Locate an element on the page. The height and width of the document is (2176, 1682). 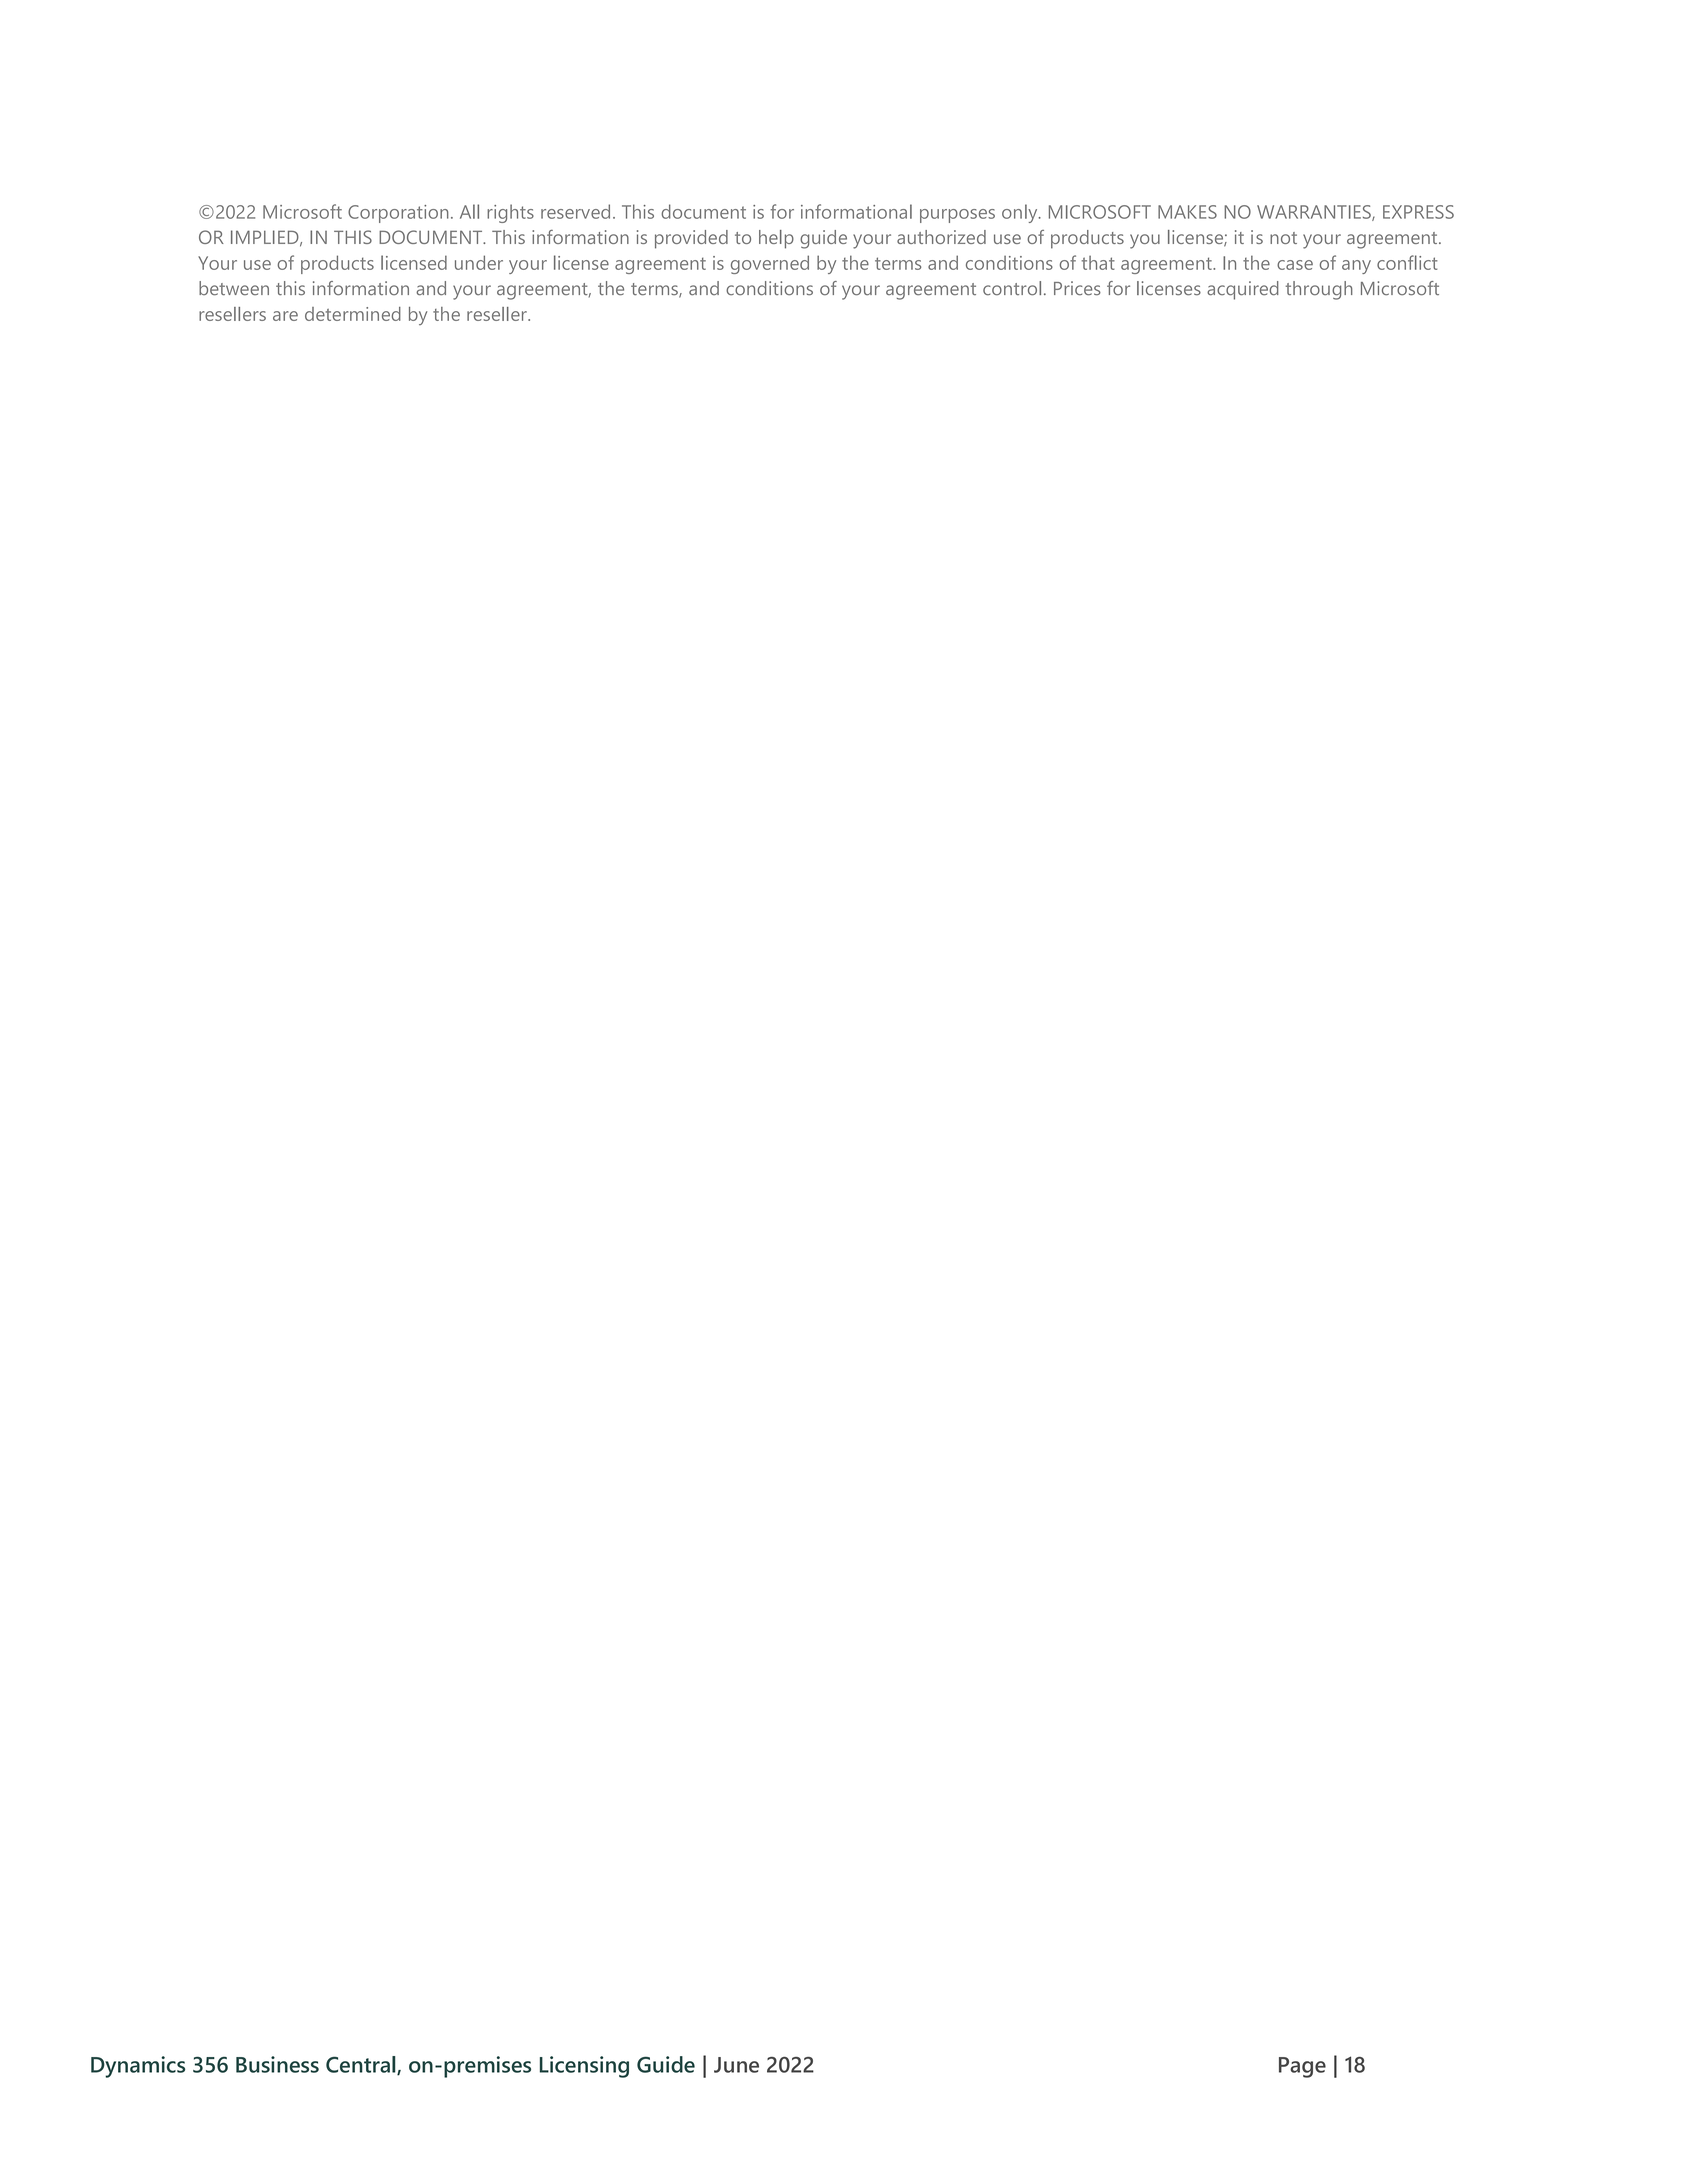
control is located at coordinates (1012, 288).
